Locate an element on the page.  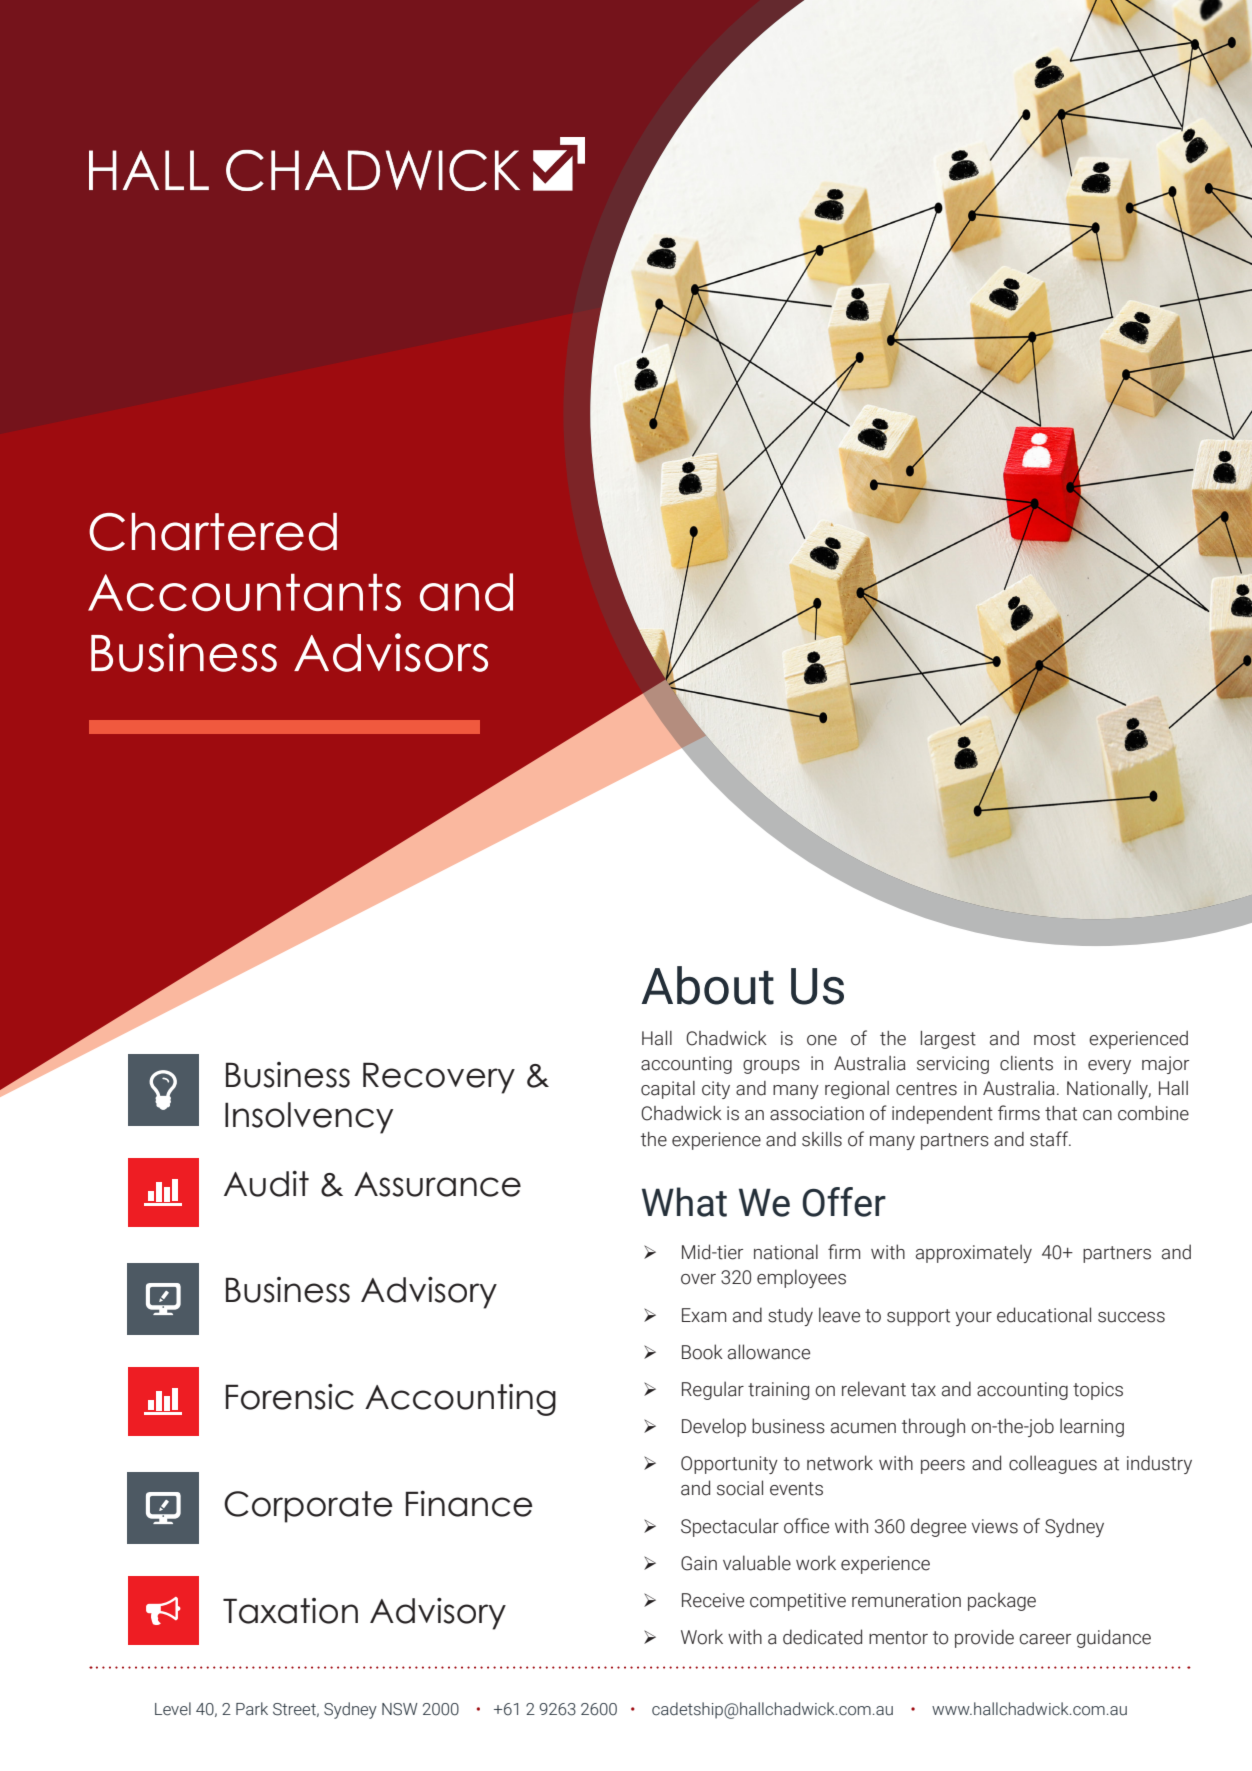
one is located at coordinates (822, 1040).
